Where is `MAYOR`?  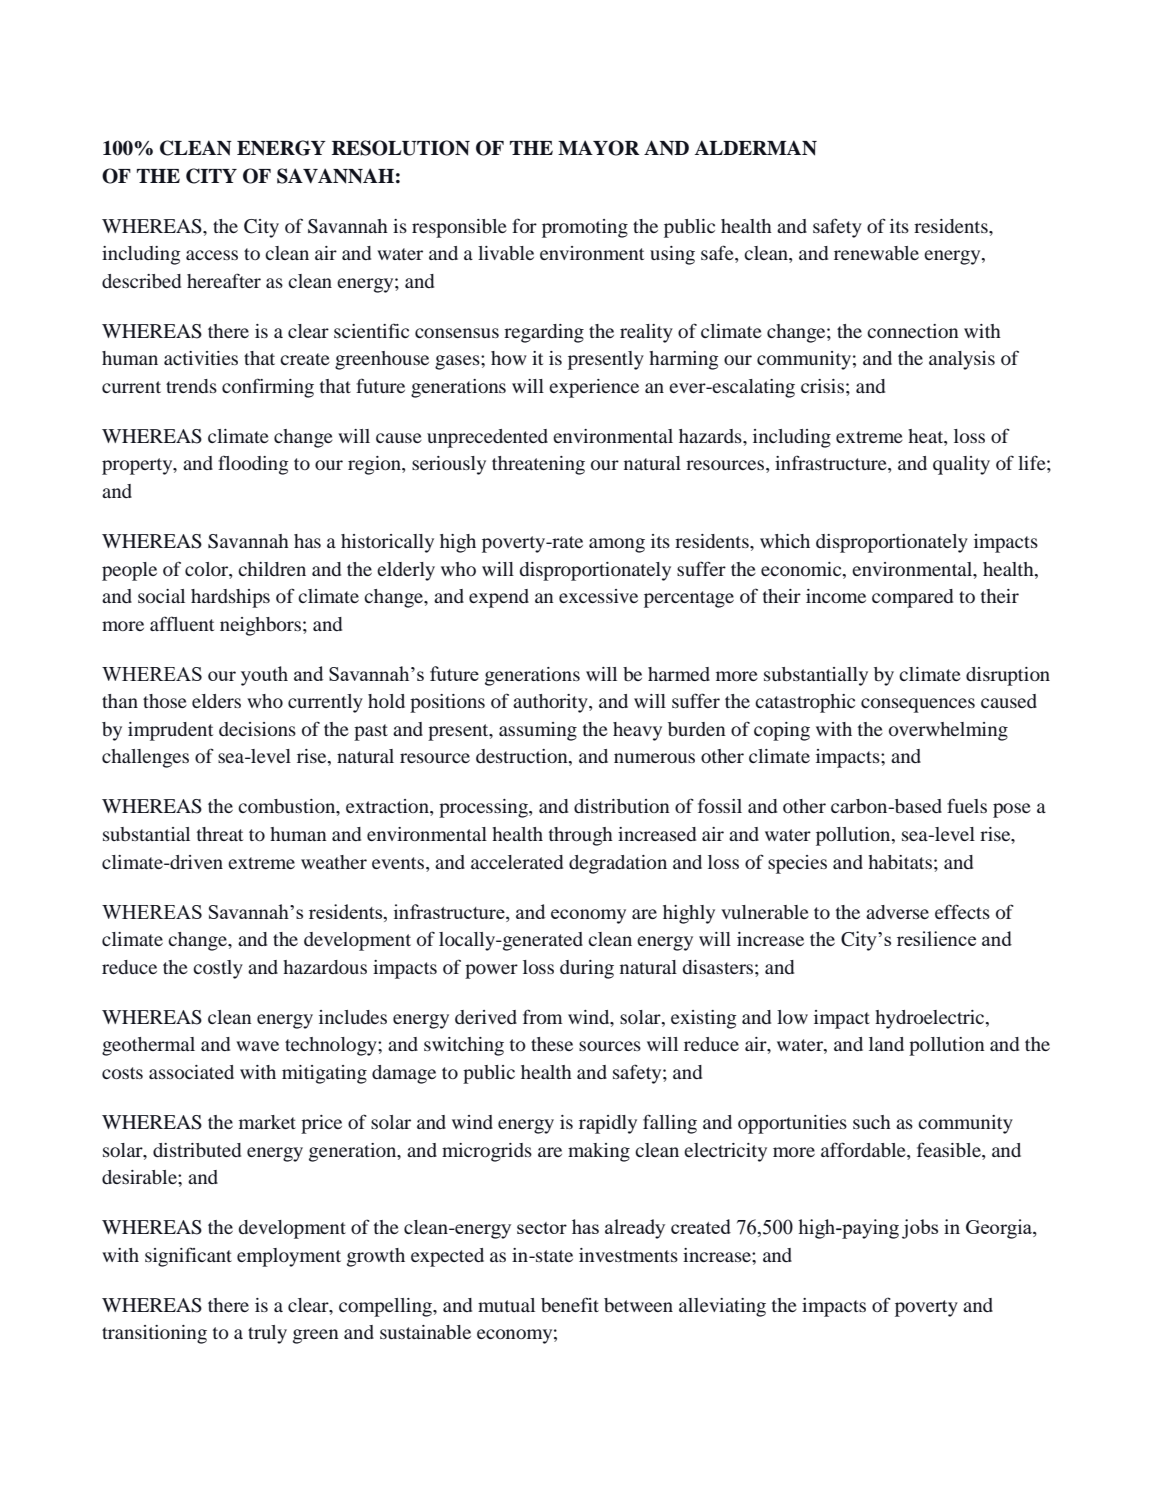
MAYOR is located at coordinates (599, 148).
